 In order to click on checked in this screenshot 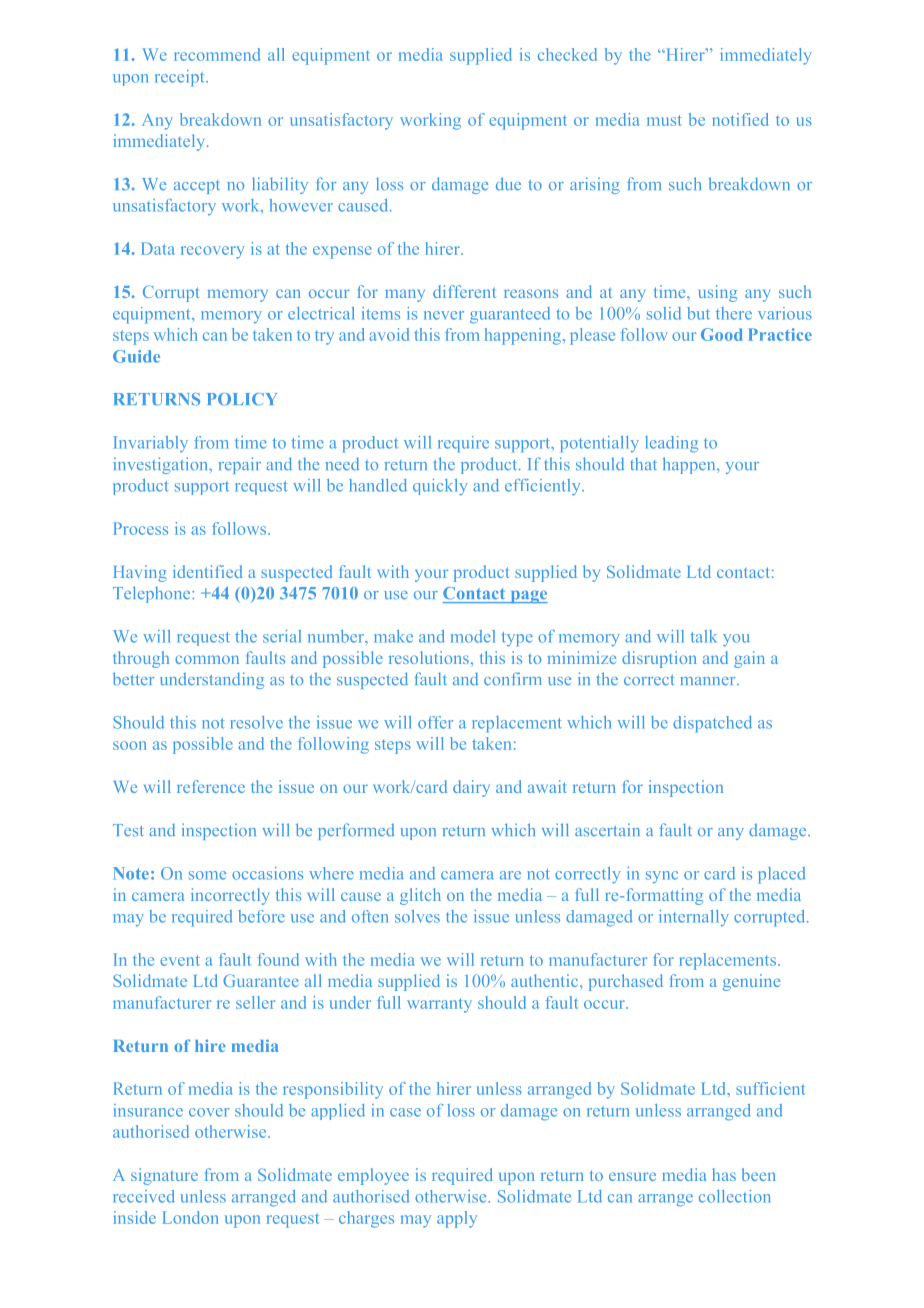, I will do `click(567, 54)`.
